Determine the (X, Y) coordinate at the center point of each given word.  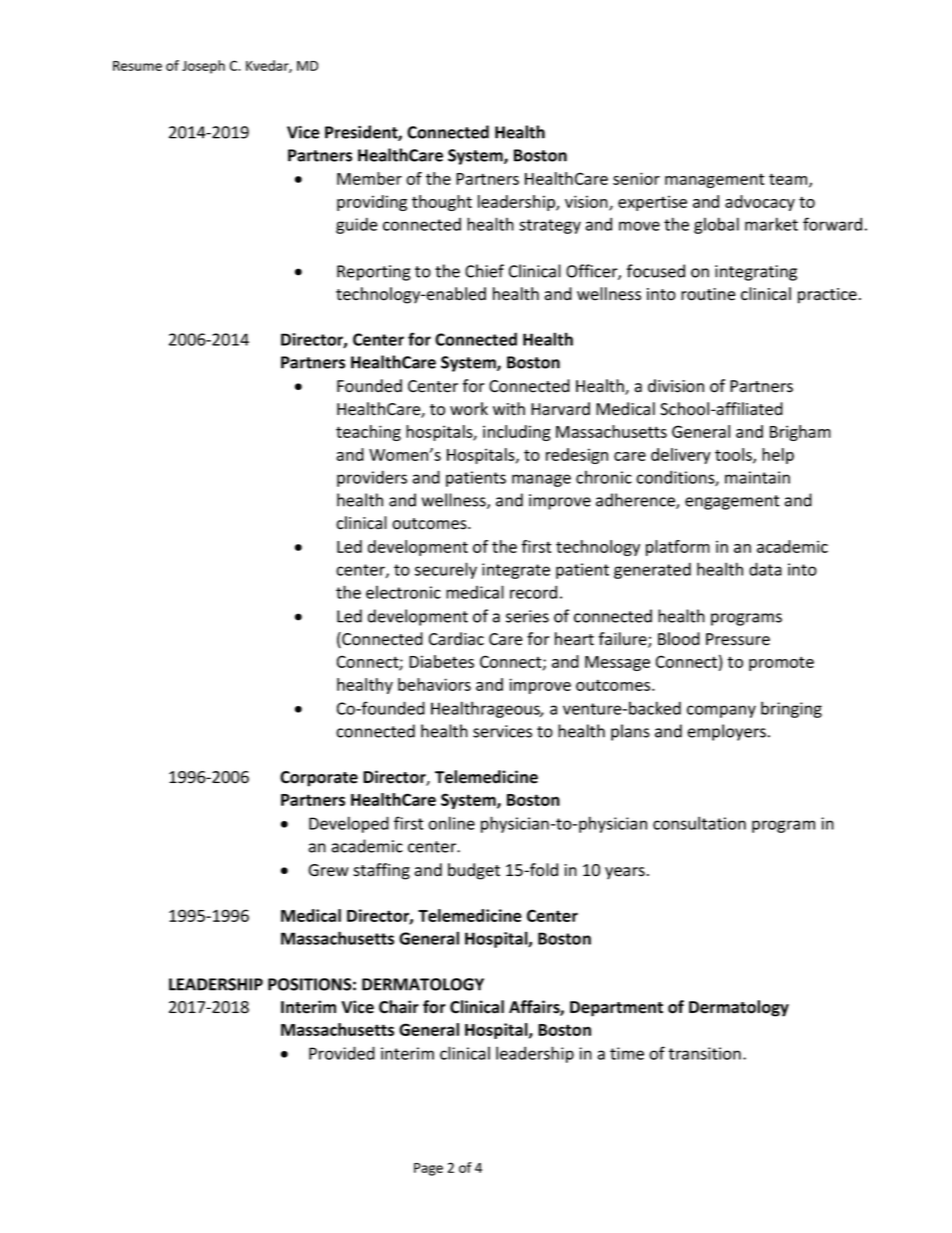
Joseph (203, 67)
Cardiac (456, 639)
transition (704, 1053)
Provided (342, 1053)
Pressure (738, 639)
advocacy (760, 203)
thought (442, 203)
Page (428, 1169)
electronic (403, 592)
